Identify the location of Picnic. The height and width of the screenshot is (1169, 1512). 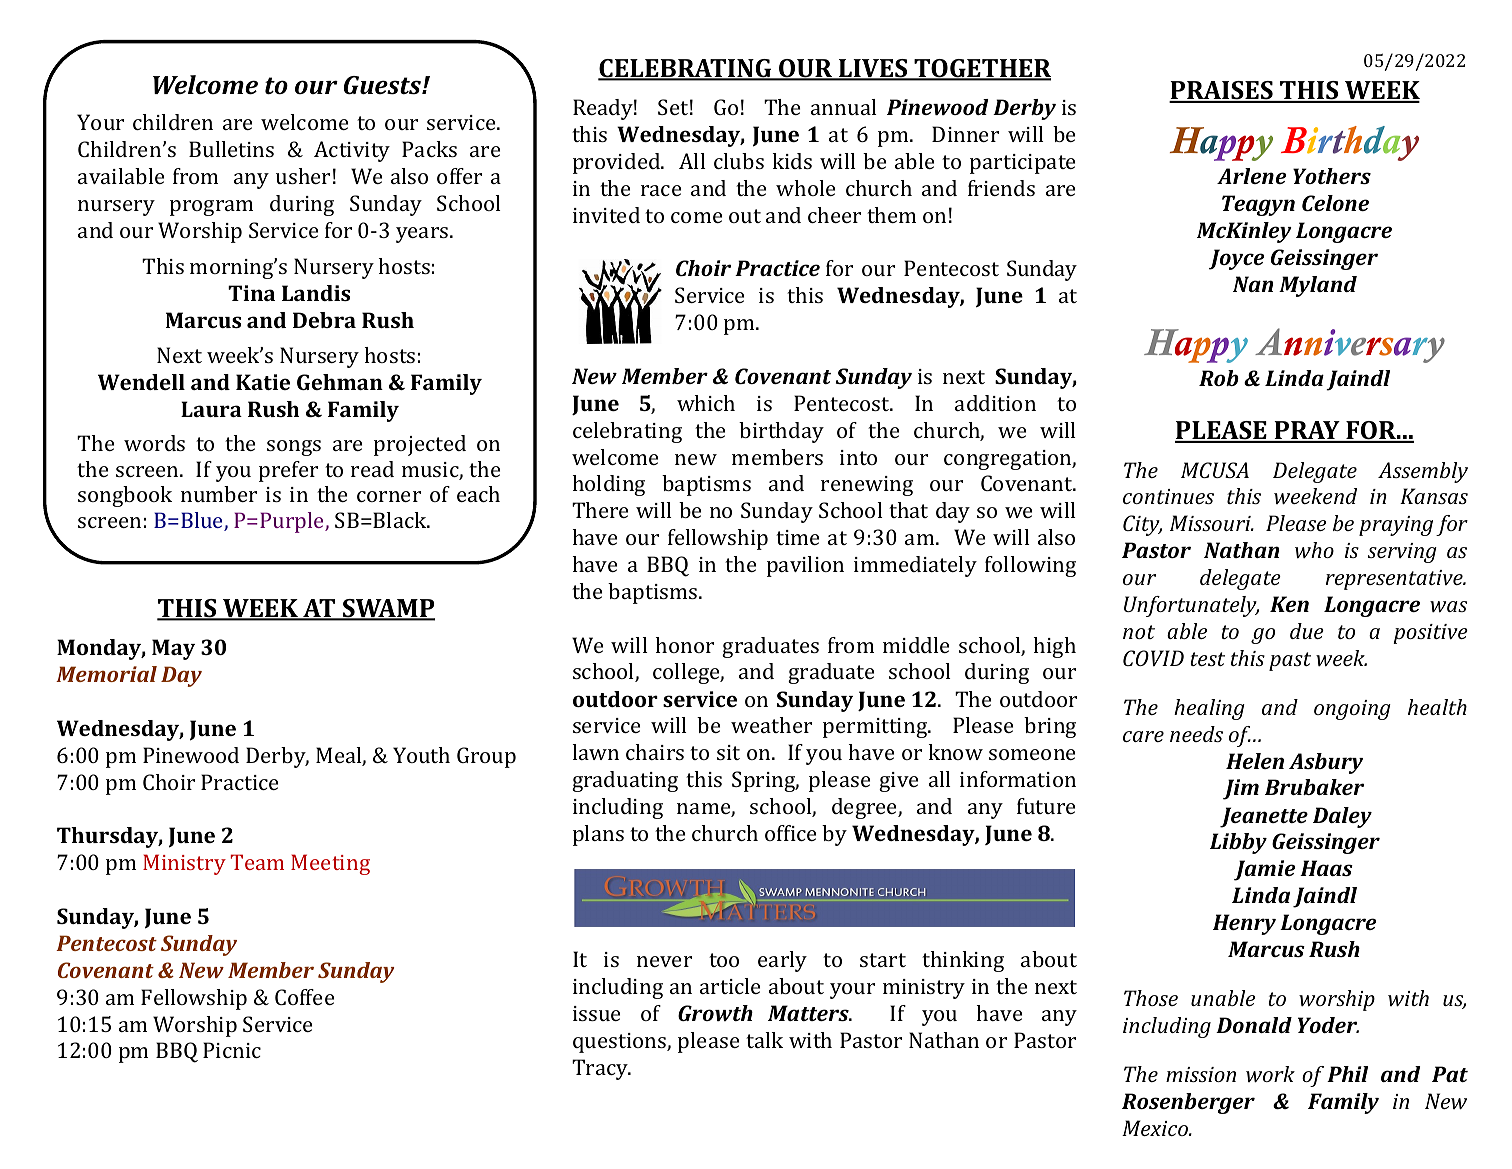
(232, 1050).
